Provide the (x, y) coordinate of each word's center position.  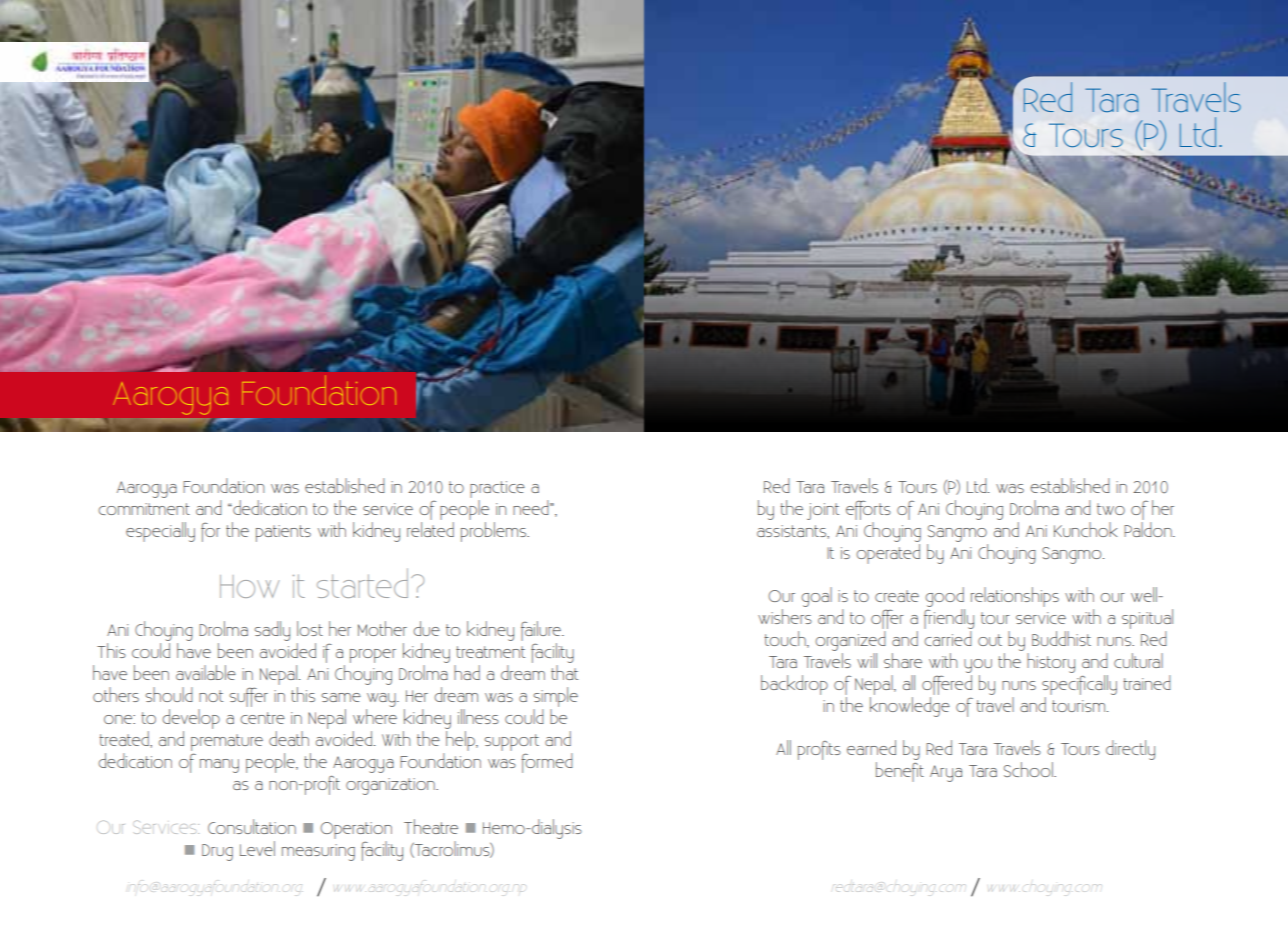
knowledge (910, 707)
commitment (144, 509)
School (1029, 769)
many (219, 766)
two (1111, 509)
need (532, 507)
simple (555, 698)
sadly (272, 631)
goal (816, 597)
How (249, 586)
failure (542, 632)
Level (257, 848)
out (990, 640)
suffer (248, 697)
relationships (1015, 597)
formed (547, 763)
